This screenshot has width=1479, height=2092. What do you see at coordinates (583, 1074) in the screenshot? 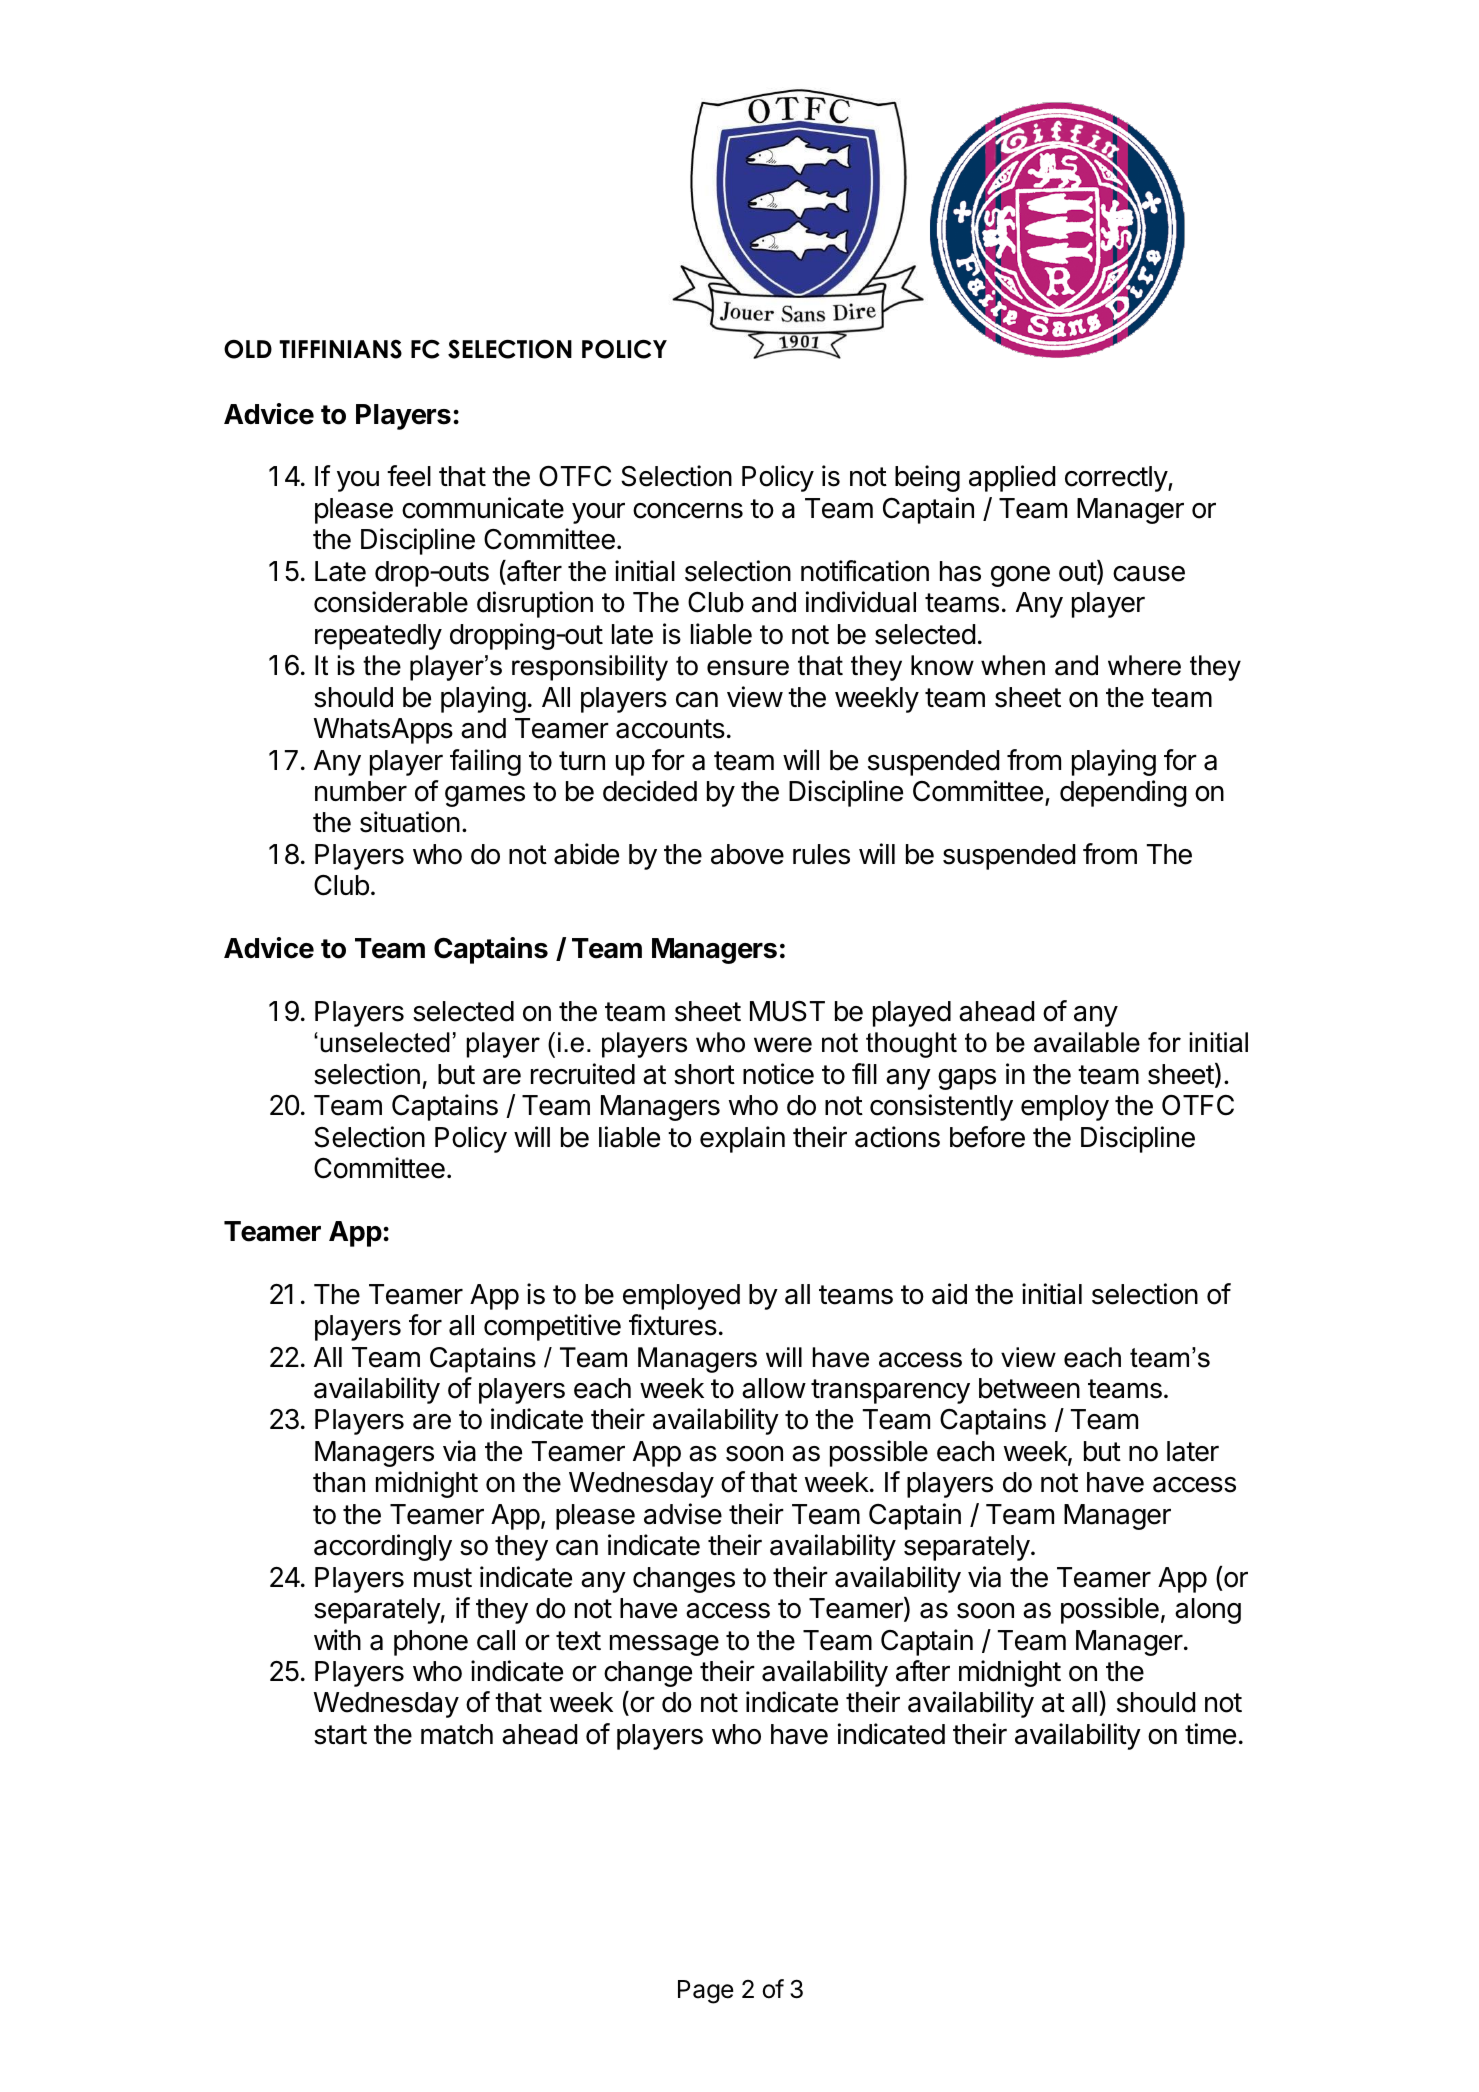
I see `recruited` at bounding box center [583, 1074].
